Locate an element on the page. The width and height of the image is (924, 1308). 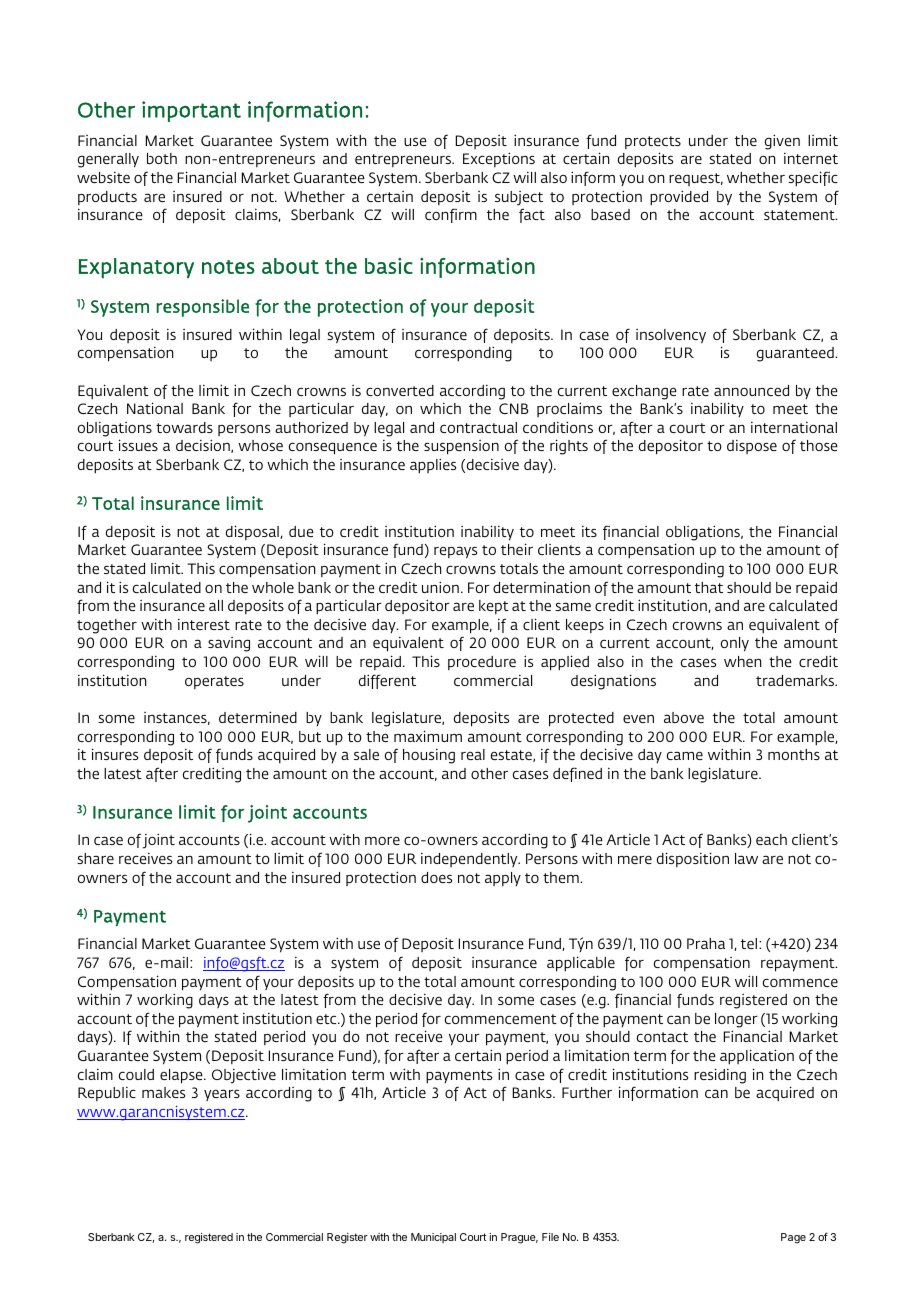
saving is located at coordinates (229, 644).
